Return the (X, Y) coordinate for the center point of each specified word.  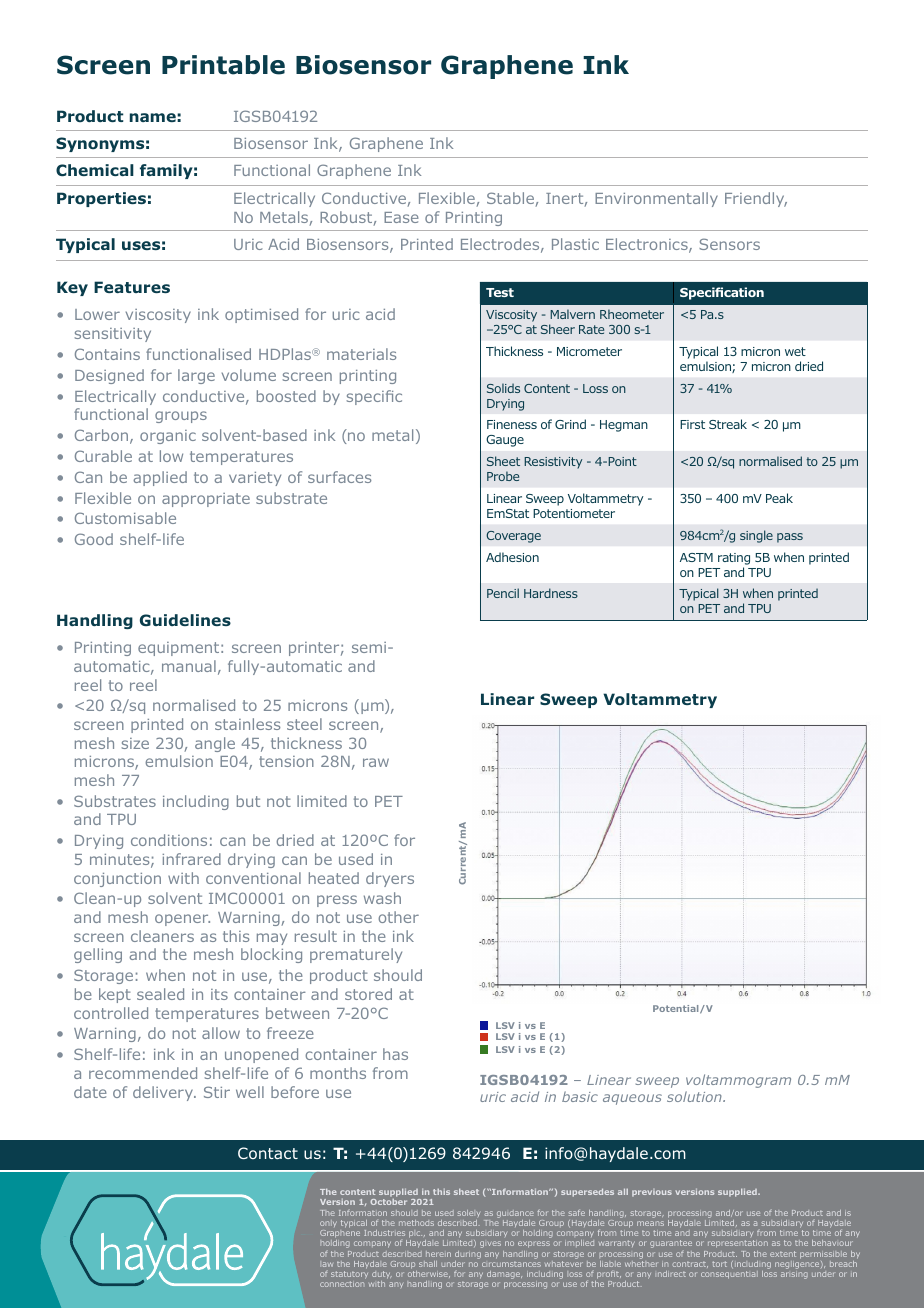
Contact (268, 1153)
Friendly (756, 199)
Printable (223, 65)
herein (438, 1254)
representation (738, 1244)
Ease (401, 217)
